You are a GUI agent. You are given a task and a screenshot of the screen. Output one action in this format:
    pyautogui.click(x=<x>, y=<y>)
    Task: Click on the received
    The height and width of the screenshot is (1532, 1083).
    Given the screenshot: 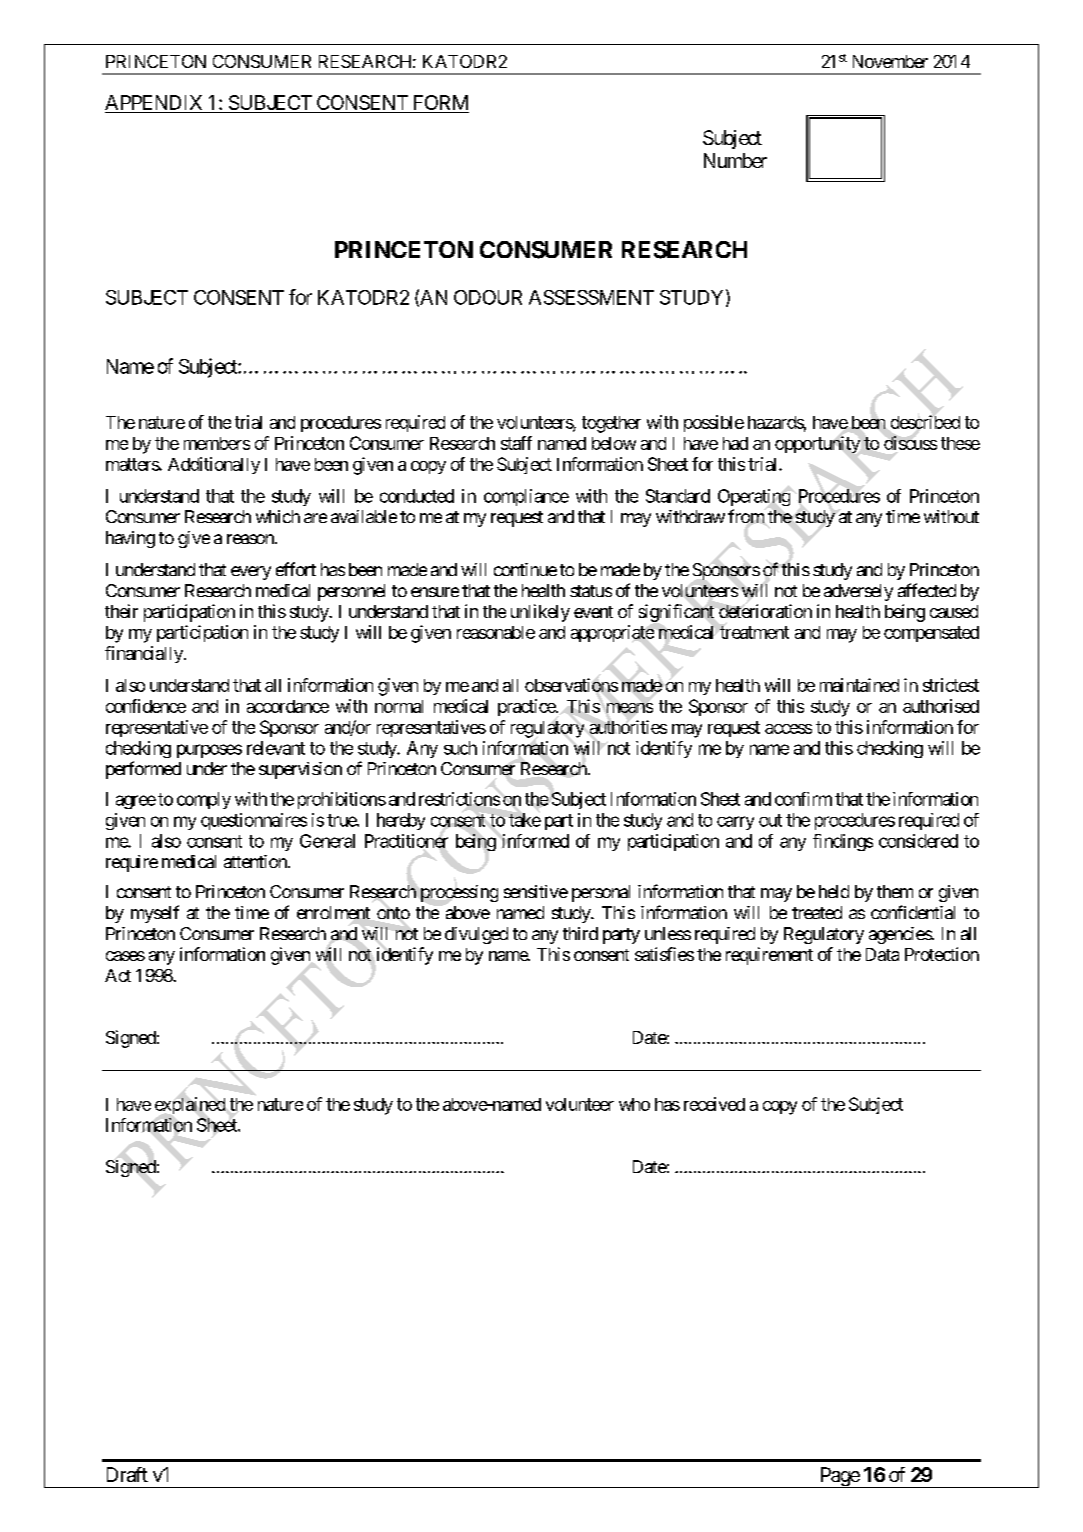 What is the action you would take?
    pyautogui.click(x=714, y=1104)
